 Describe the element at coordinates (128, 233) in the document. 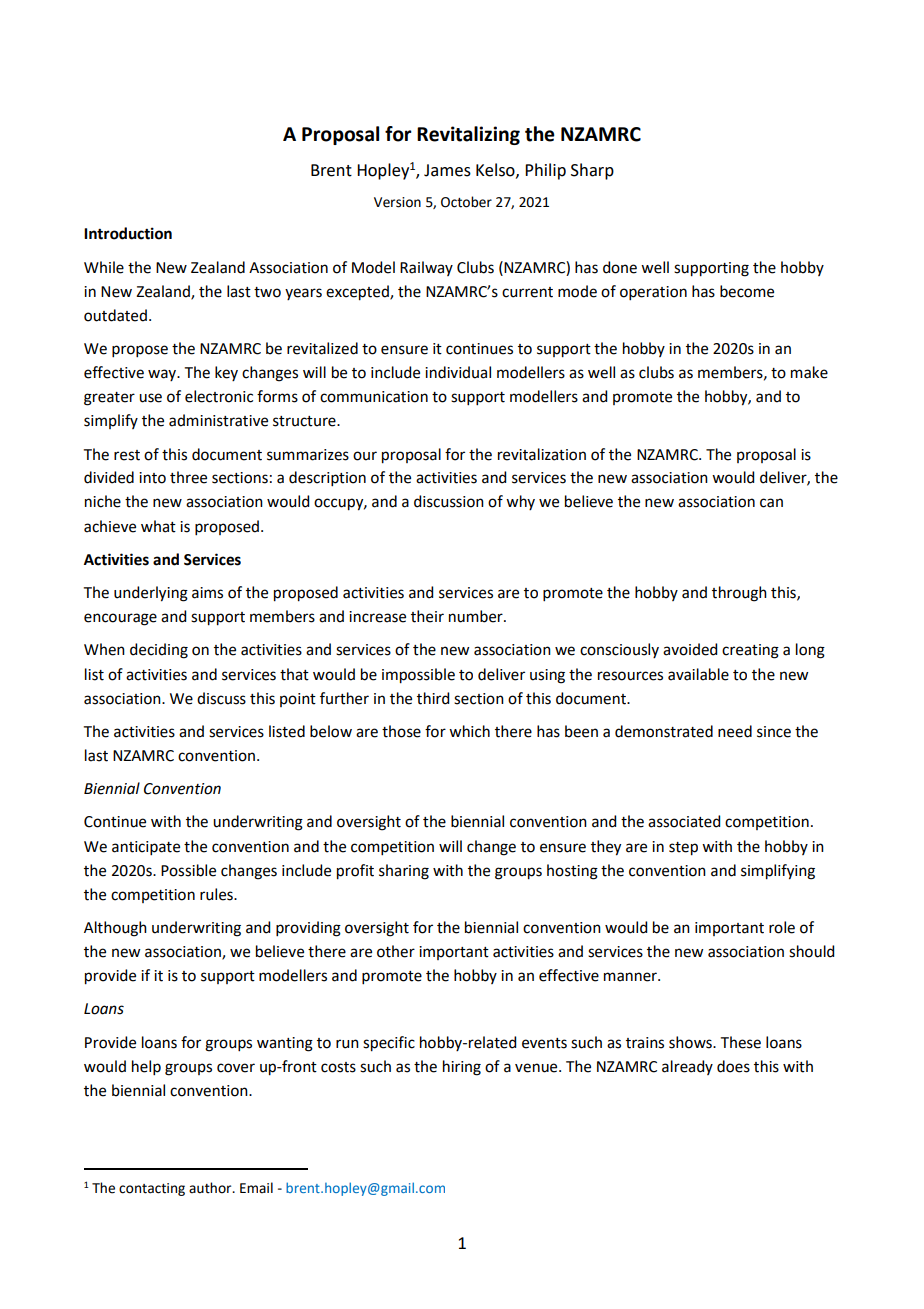

I see `Introduction` at that location.
